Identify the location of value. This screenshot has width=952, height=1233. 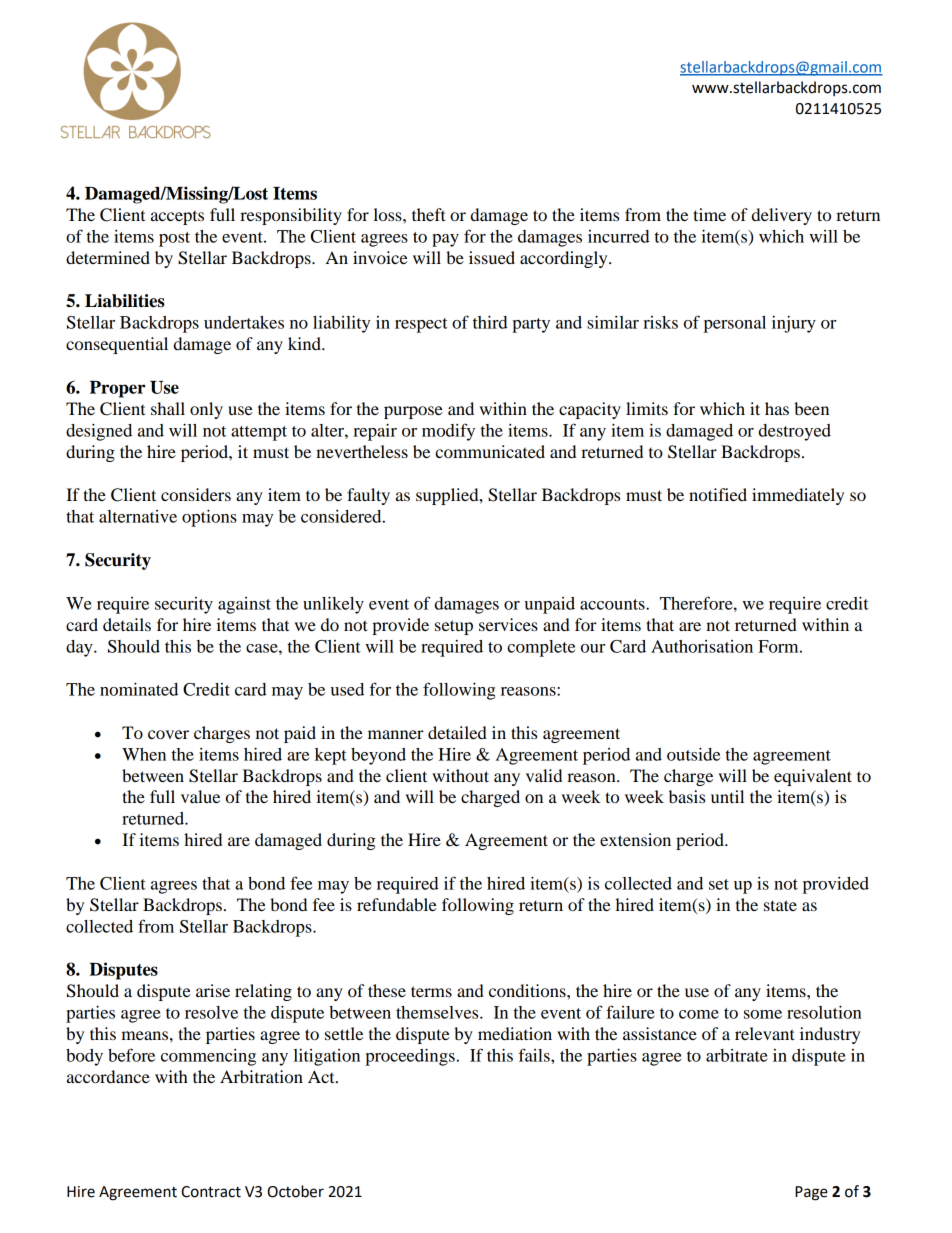
(200, 796).
